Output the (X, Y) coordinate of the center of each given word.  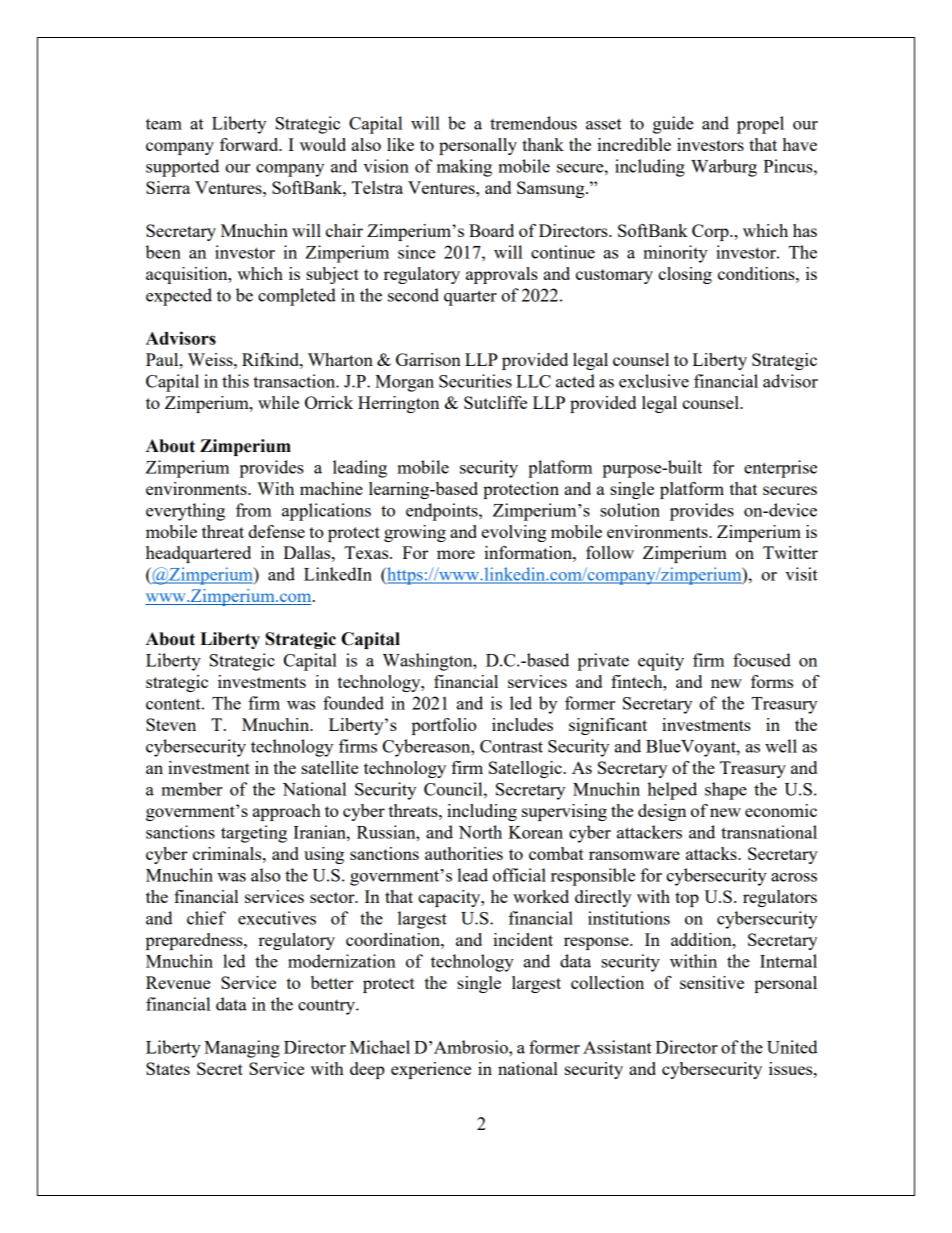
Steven (171, 724)
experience (431, 1070)
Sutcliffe (495, 402)
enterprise (780, 469)
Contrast (511, 746)
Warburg (724, 168)
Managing (242, 1049)
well (781, 746)
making (464, 168)
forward (250, 144)
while (278, 402)
